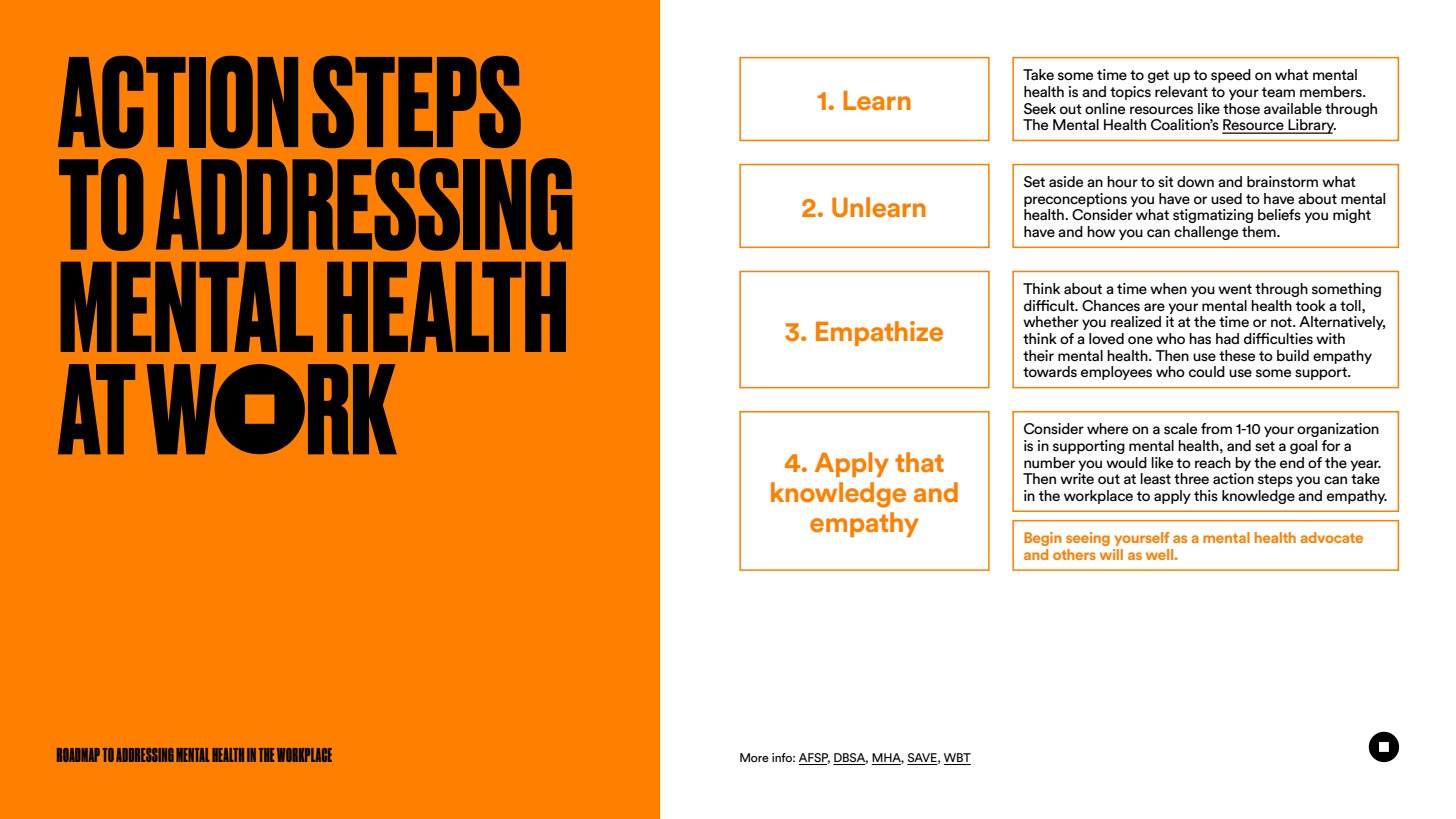  Describe the element at coordinates (78, 755) in the page. I see `ROADMAP` at that location.
